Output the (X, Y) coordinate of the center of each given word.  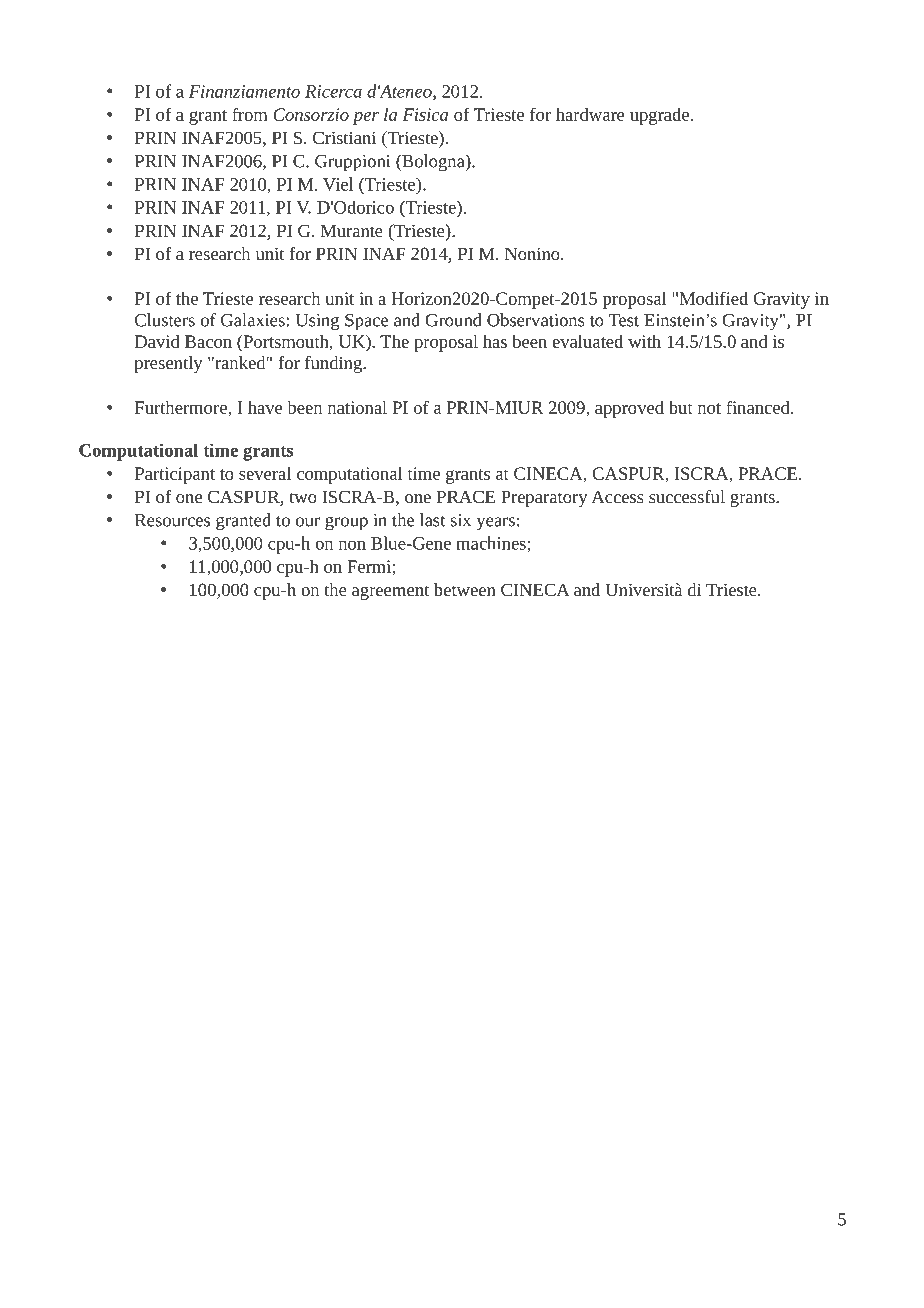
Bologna (433, 163)
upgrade (659, 116)
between (465, 589)
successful (687, 496)
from (250, 114)
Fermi (370, 566)
